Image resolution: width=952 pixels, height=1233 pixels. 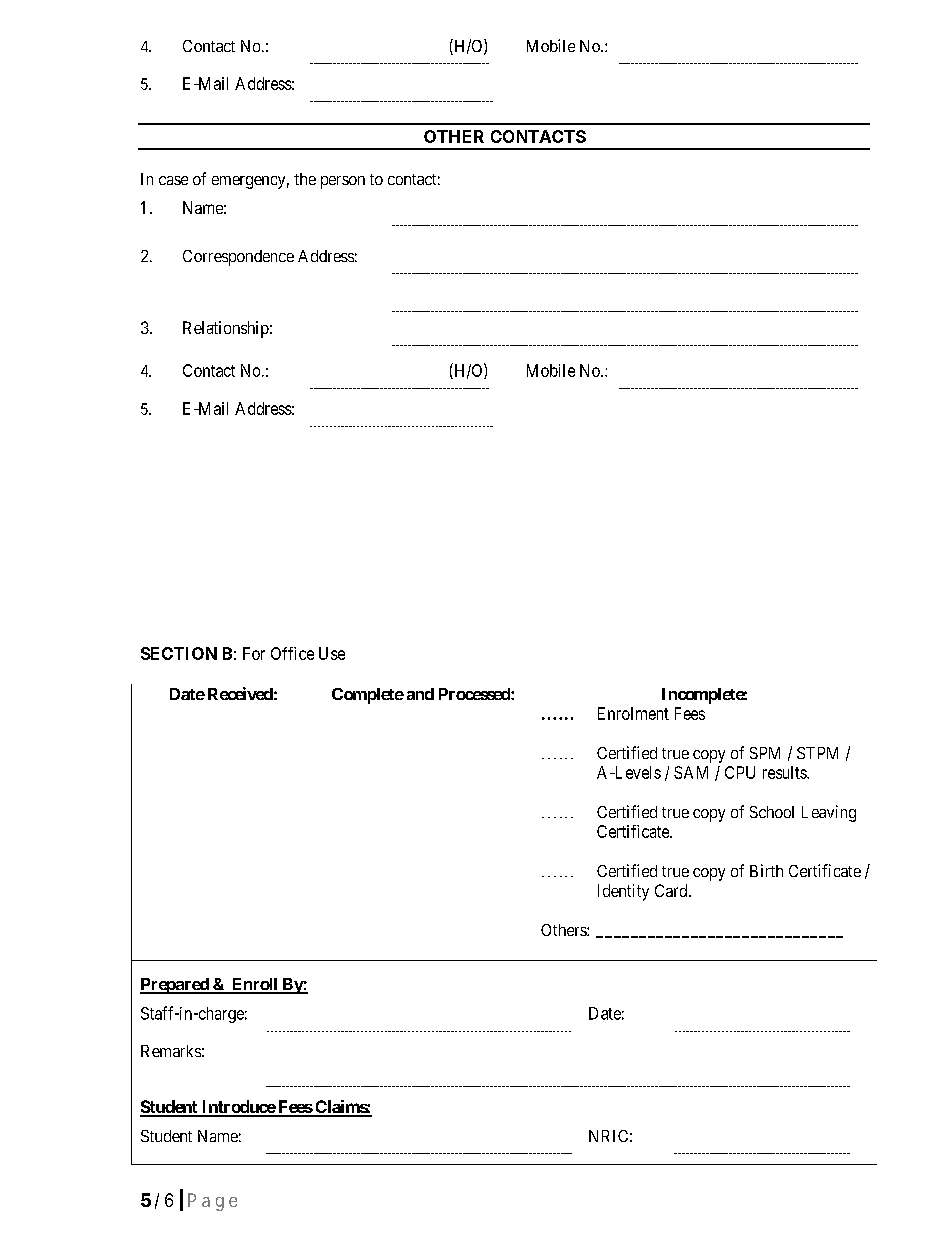 What do you see at coordinates (173, 180) in the image?
I see `case` at bounding box center [173, 180].
